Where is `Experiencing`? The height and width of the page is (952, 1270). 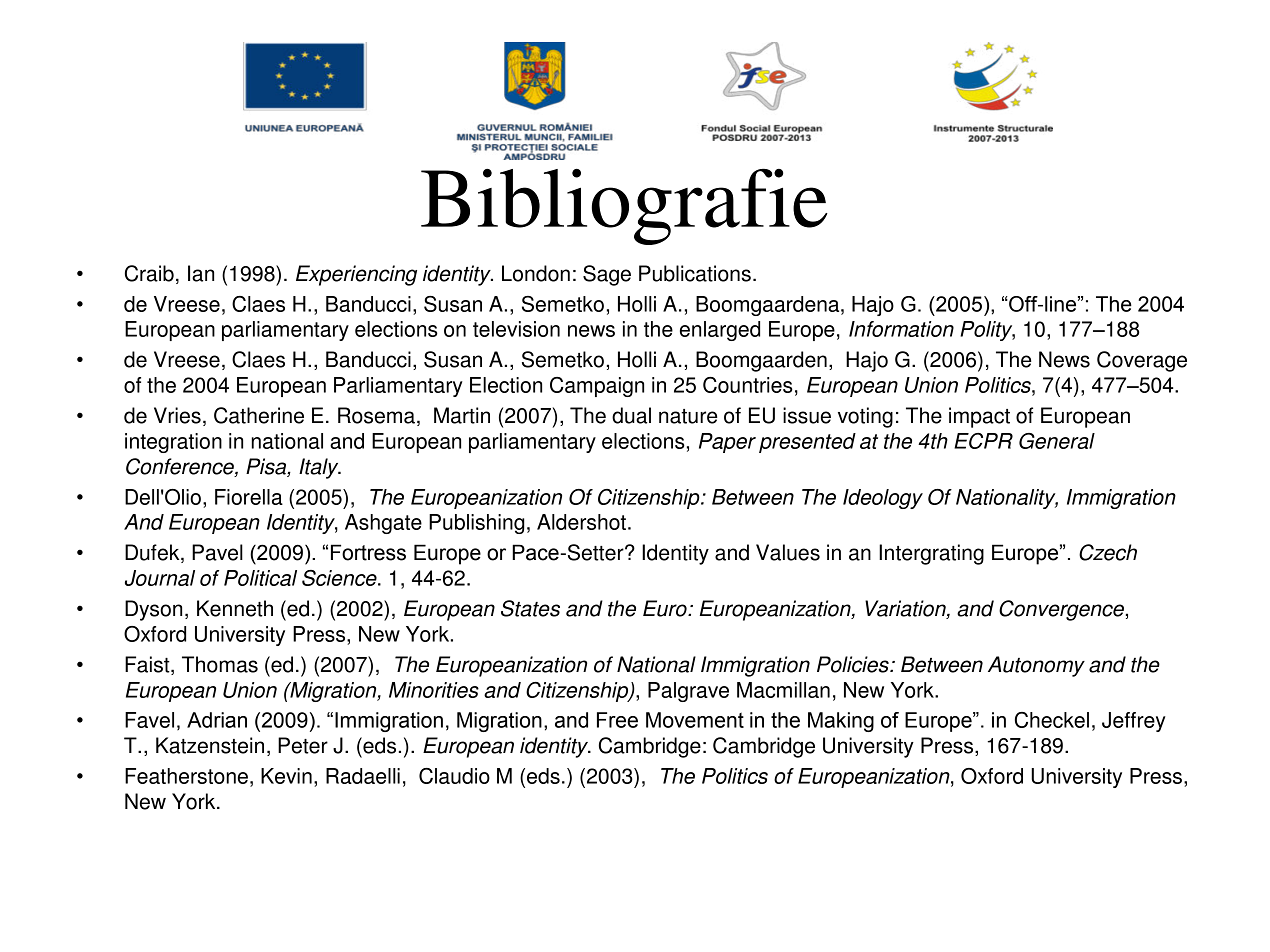
Experiencing is located at coordinates (356, 275).
